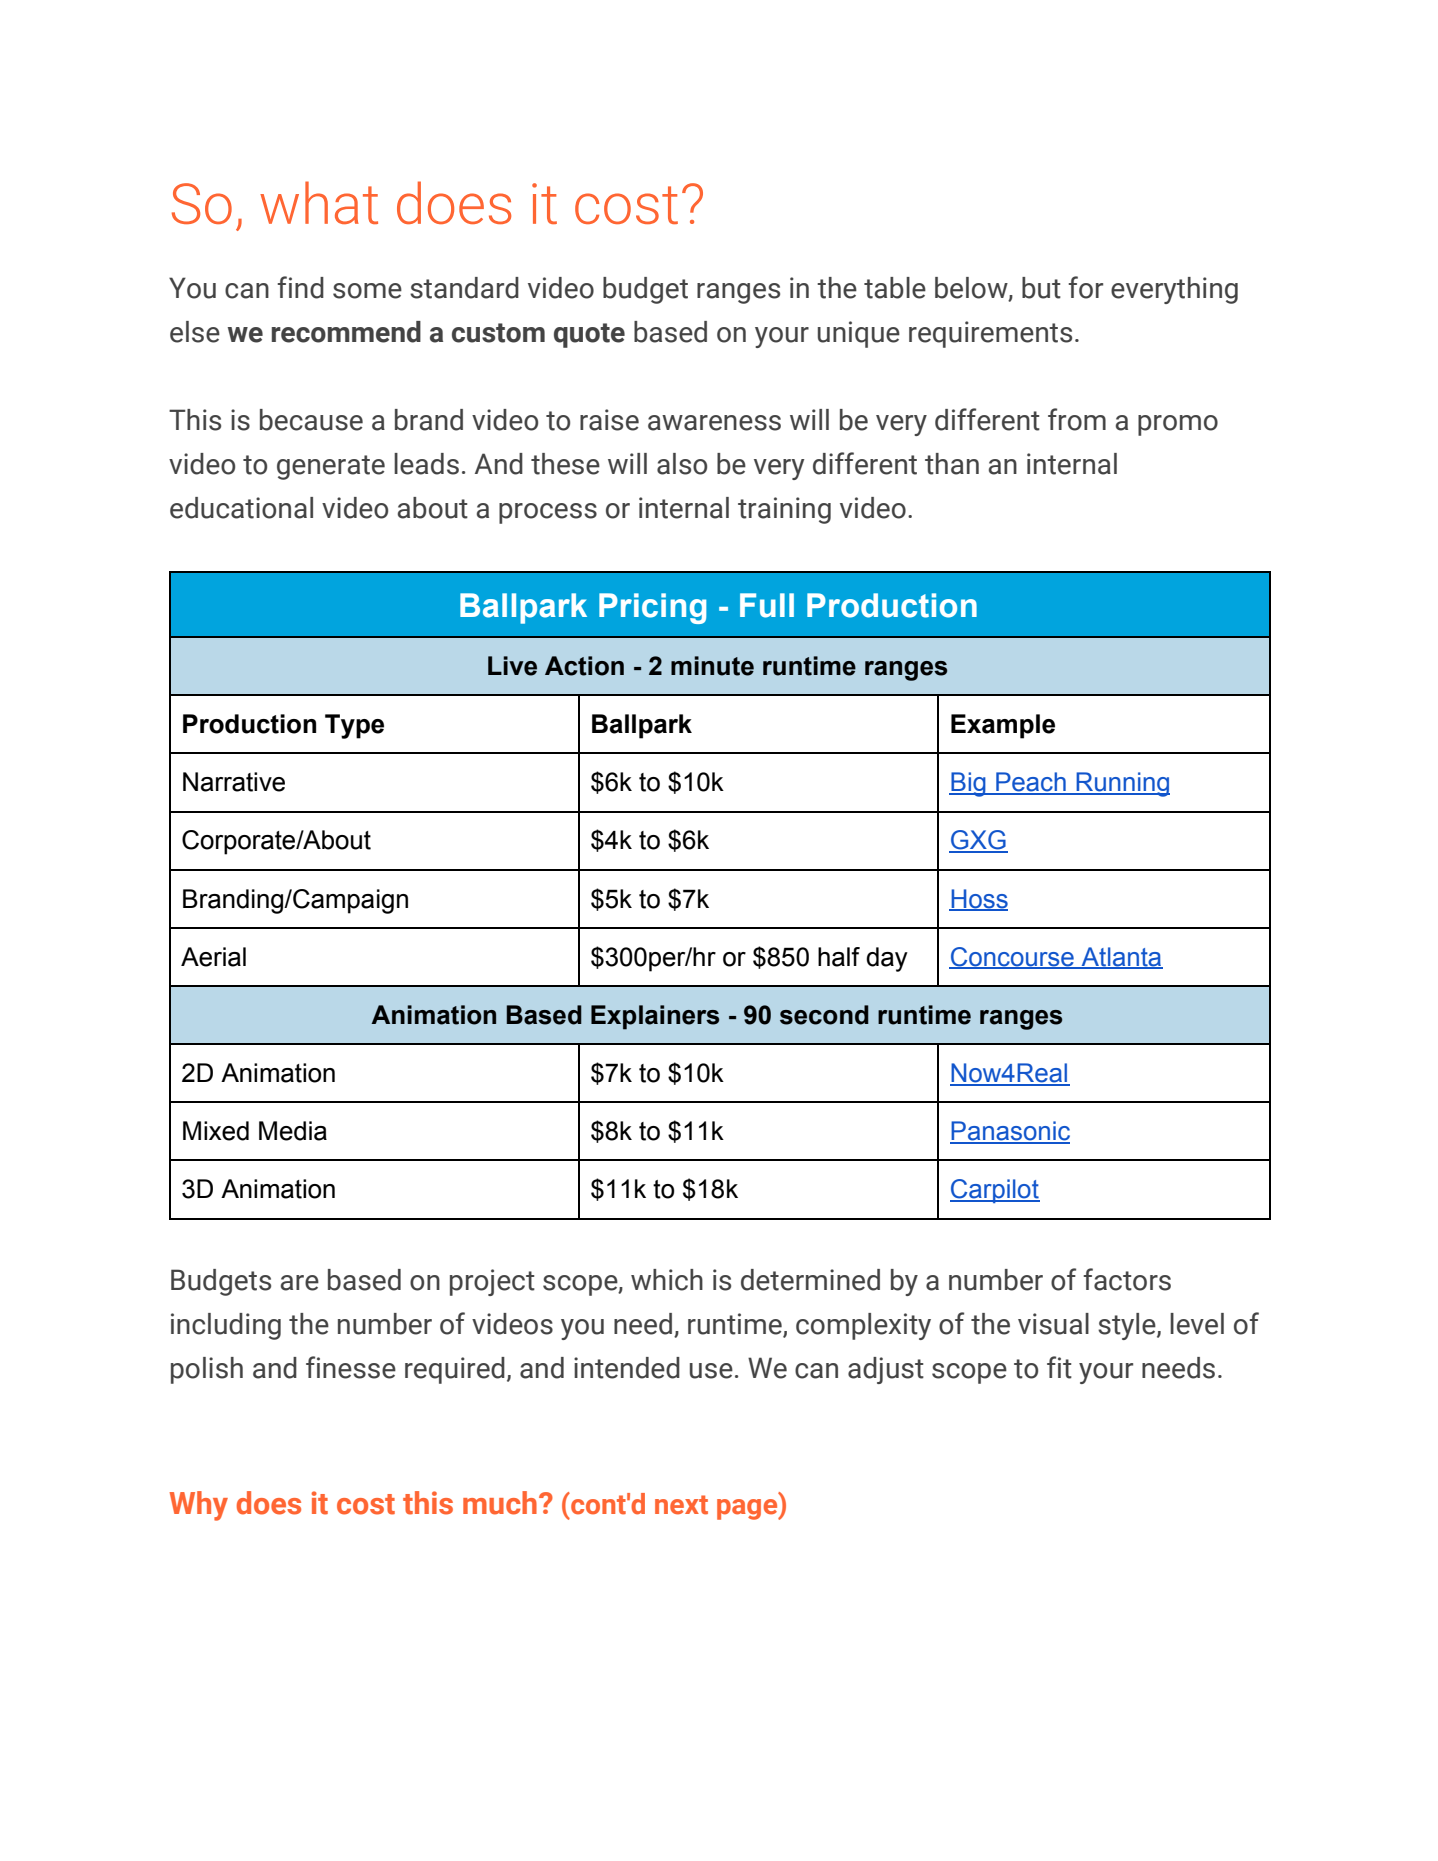  I want to click on Narrative, so click(234, 782).
